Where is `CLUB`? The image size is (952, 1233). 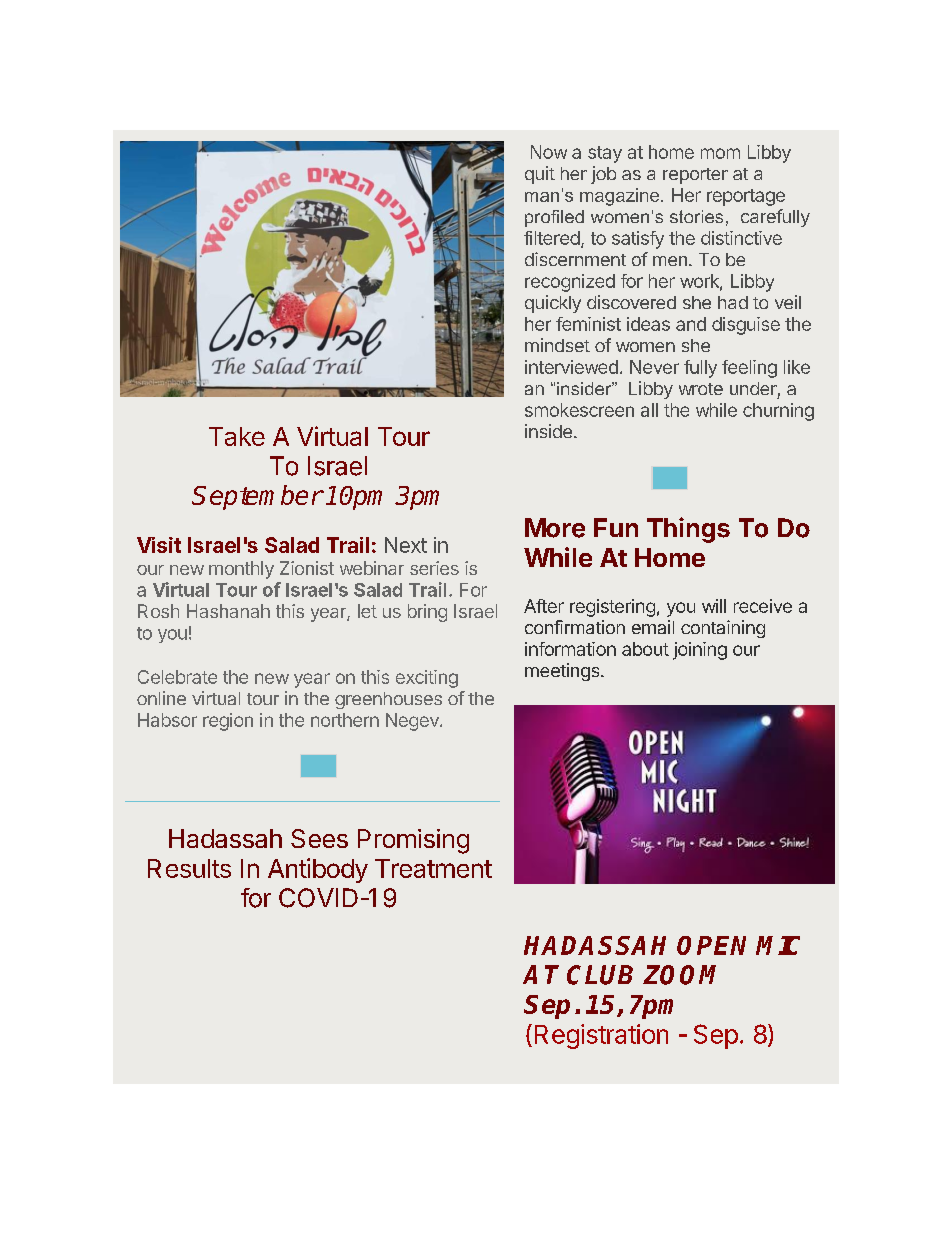 CLUB is located at coordinates (600, 975).
